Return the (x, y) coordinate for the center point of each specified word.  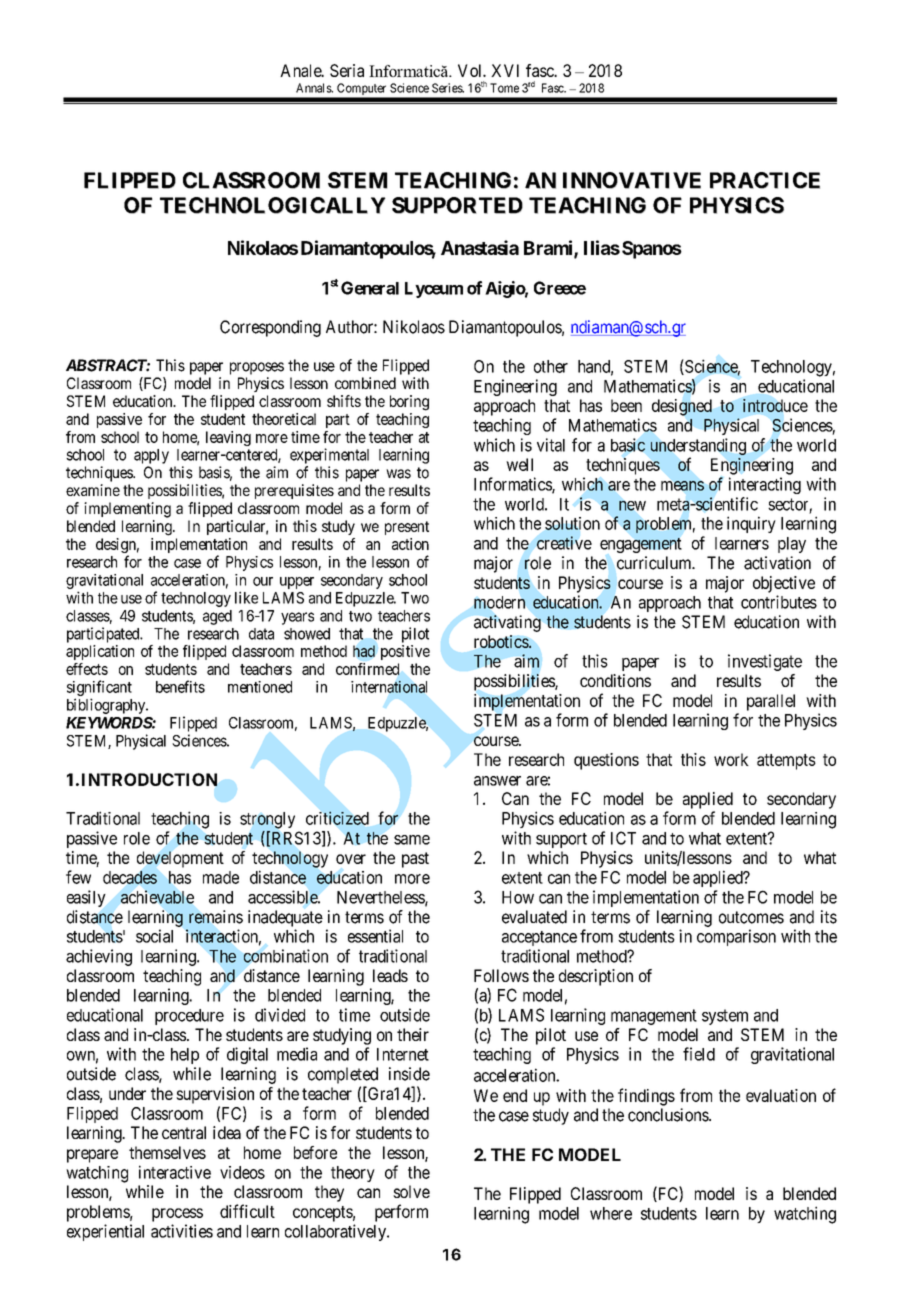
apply (151, 456)
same (412, 840)
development (180, 859)
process (177, 1215)
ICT (623, 838)
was (398, 474)
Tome (504, 88)
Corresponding (270, 328)
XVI (505, 70)
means (682, 486)
